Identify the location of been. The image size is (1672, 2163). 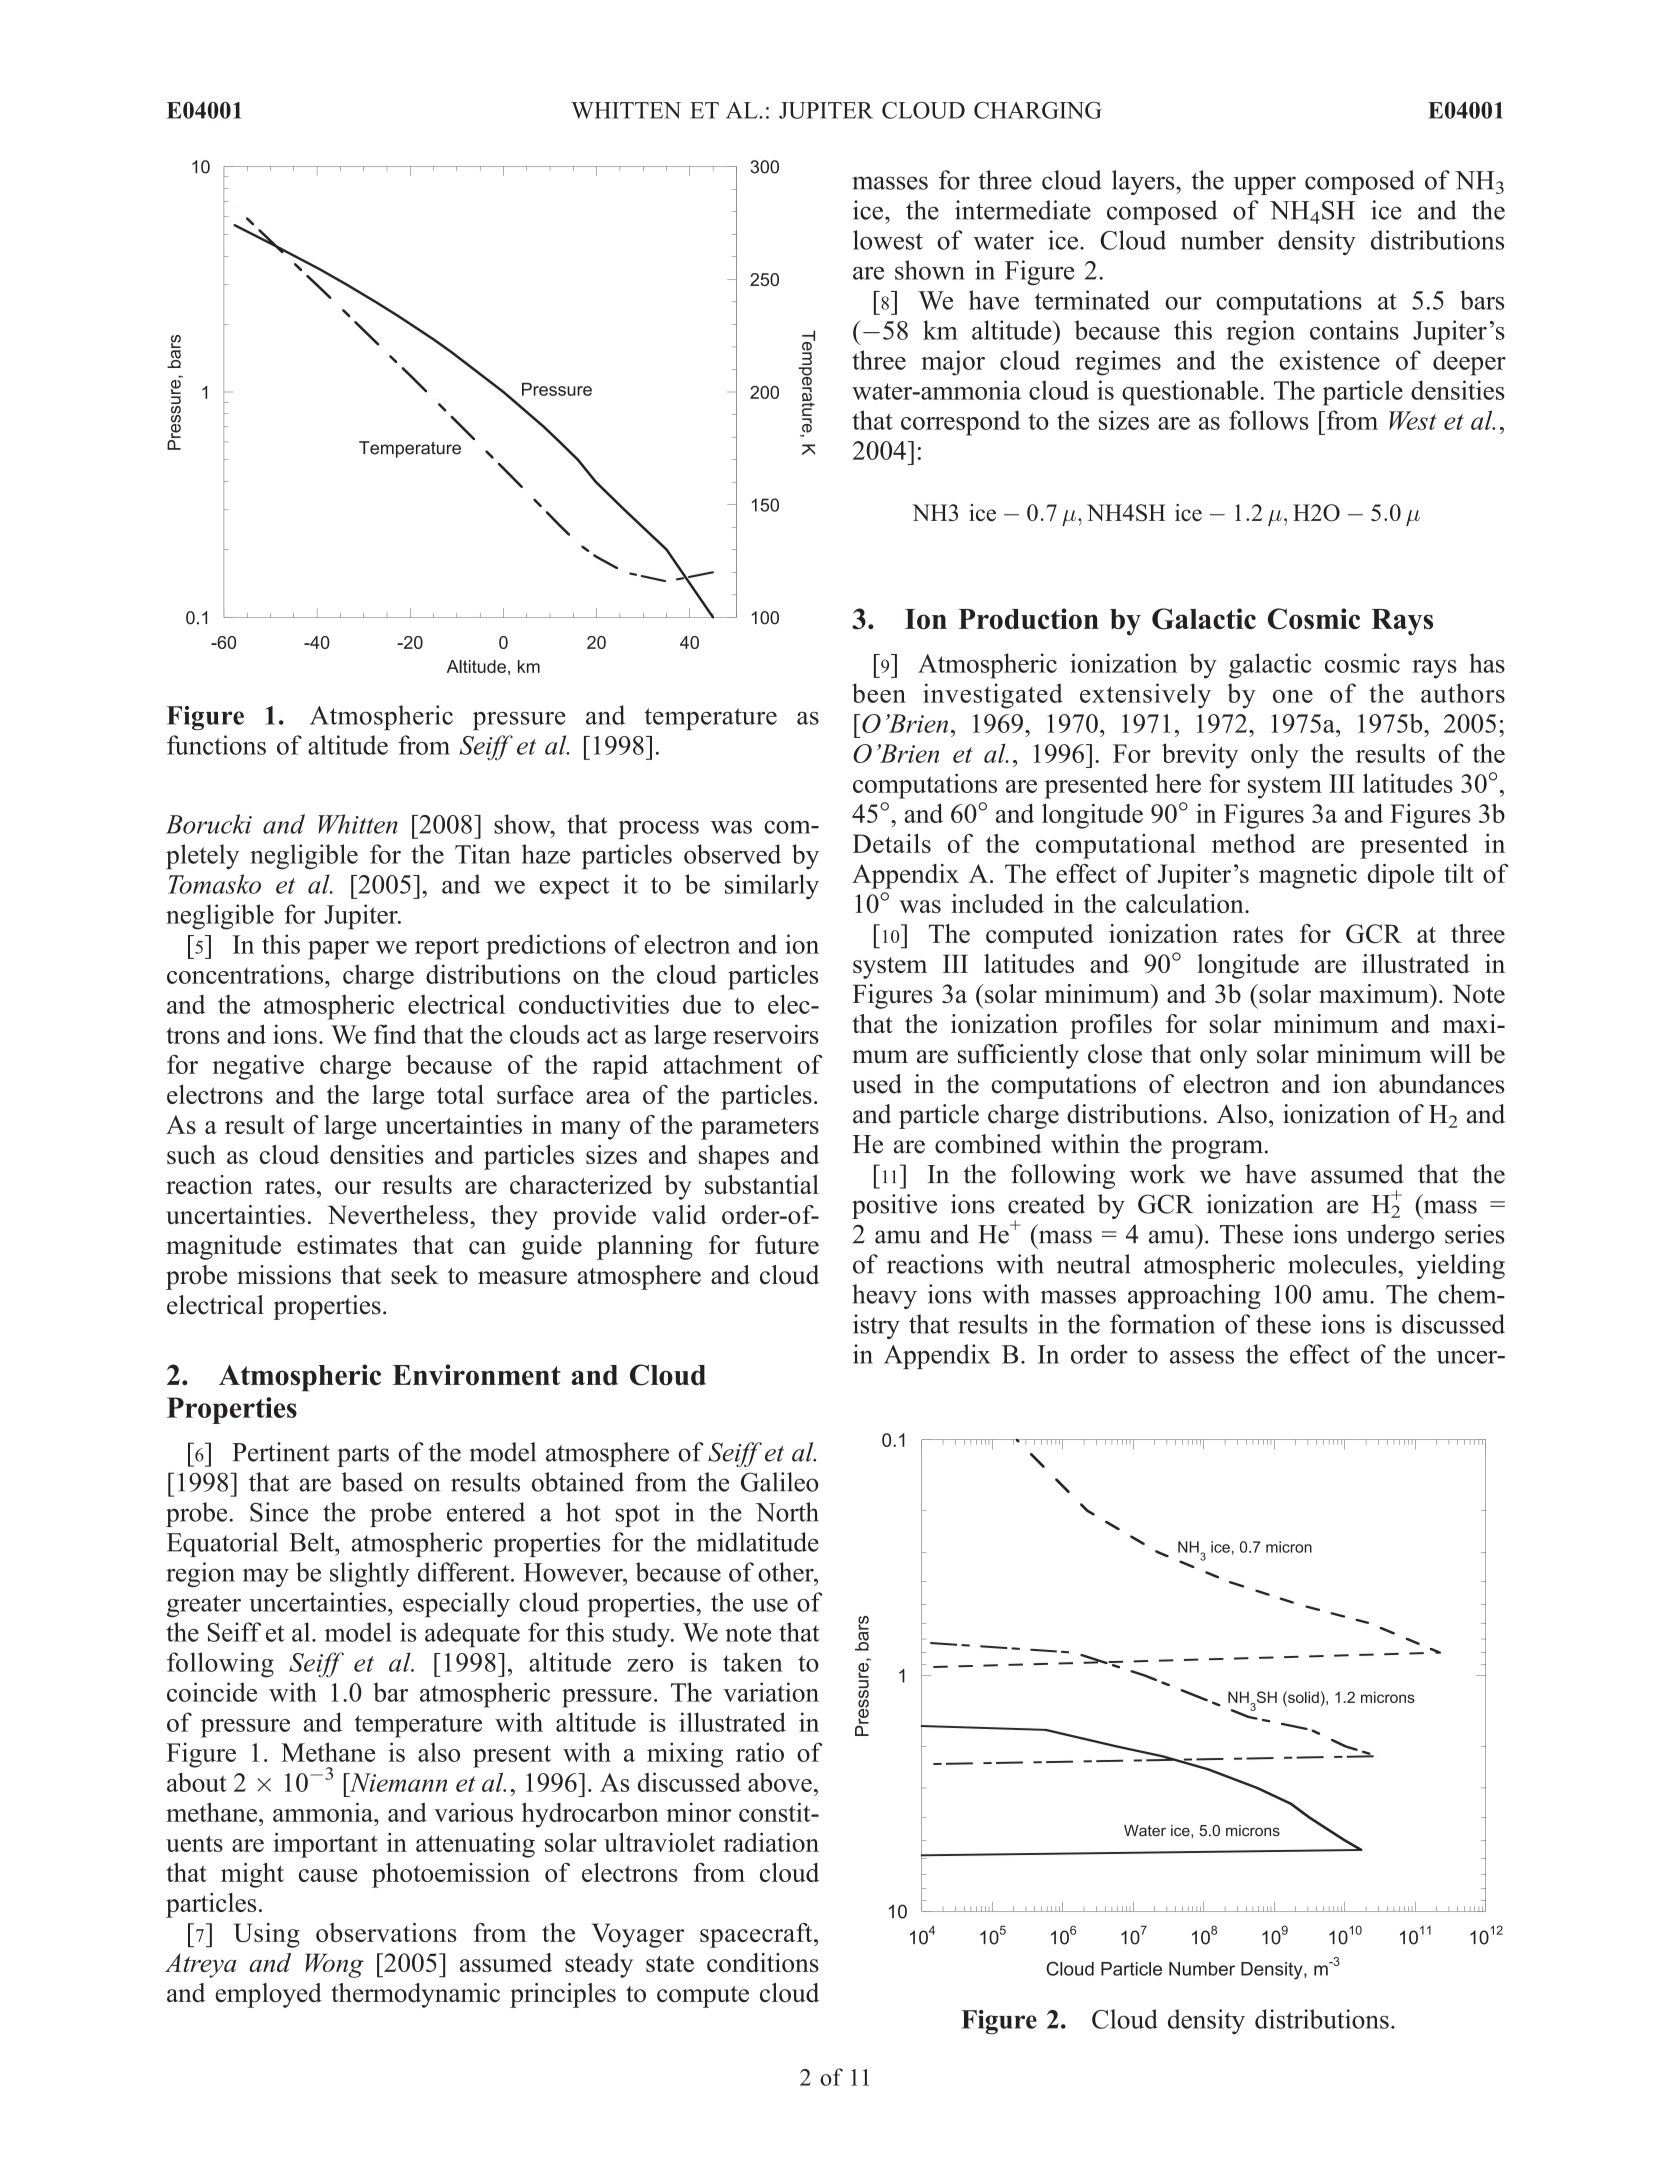
(879, 693).
